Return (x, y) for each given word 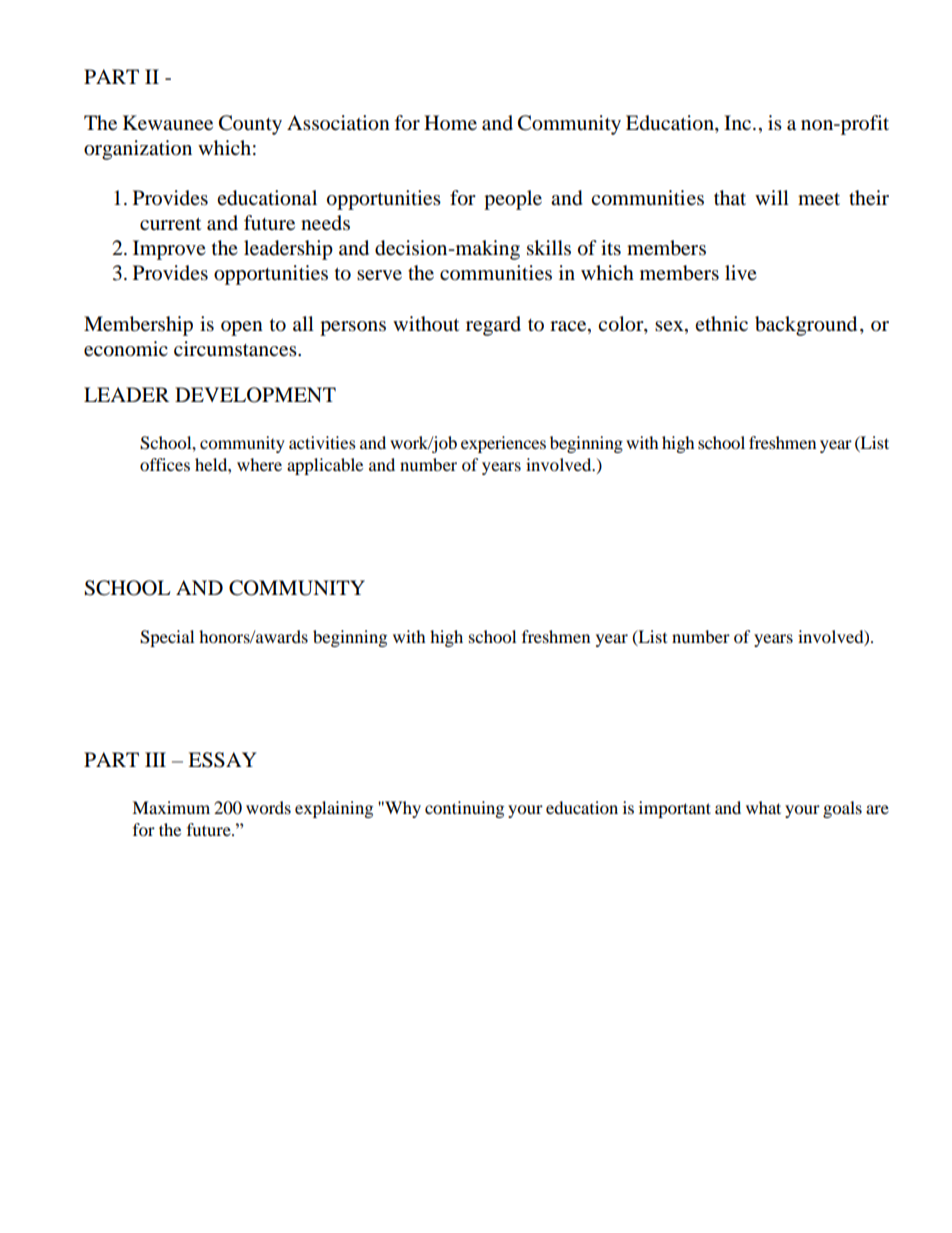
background (806, 326)
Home (450, 123)
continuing (464, 809)
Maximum (171, 807)
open (242, 328)
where (259, 464)
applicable (325, 466)
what (763, 807)
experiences (503, 444)
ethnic (721, 323)
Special (167, 638)
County (250, 125)
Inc (739, 122)
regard (493, 326)
